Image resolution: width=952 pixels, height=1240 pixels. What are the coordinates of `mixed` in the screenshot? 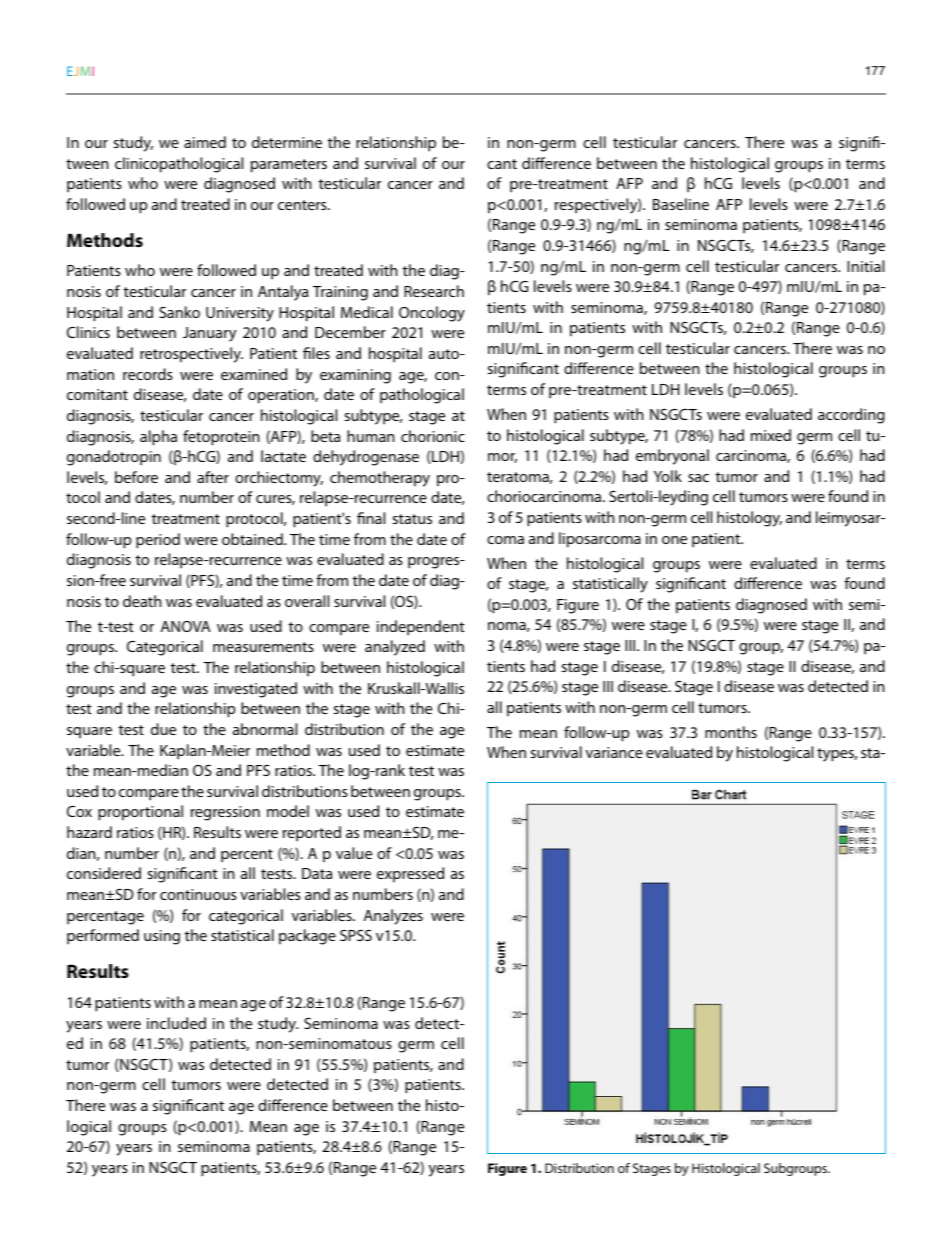 It's located at (771, 435).
